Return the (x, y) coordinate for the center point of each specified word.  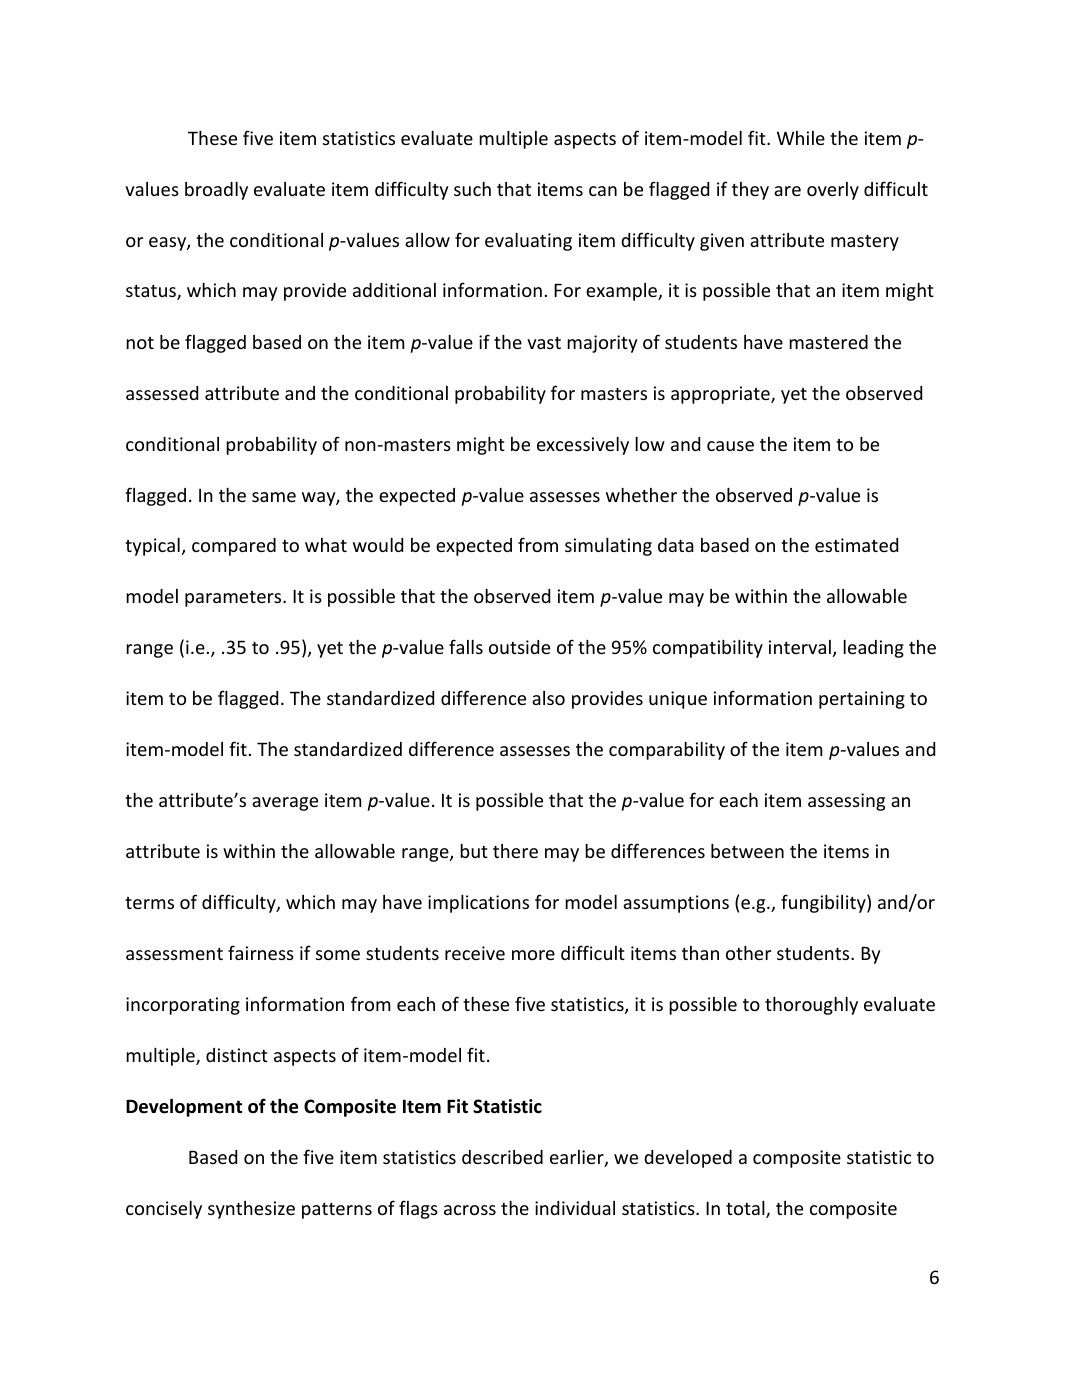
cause (730, 446)
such (472, 189)
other (748, 953)
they (750, 191)
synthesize (251, 1210)
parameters (234, 599)
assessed (162, 393)
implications (478, 904)
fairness (261, 952)
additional (394, 290)
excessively (583, 446)
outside (519, 647)
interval (800, 647)
